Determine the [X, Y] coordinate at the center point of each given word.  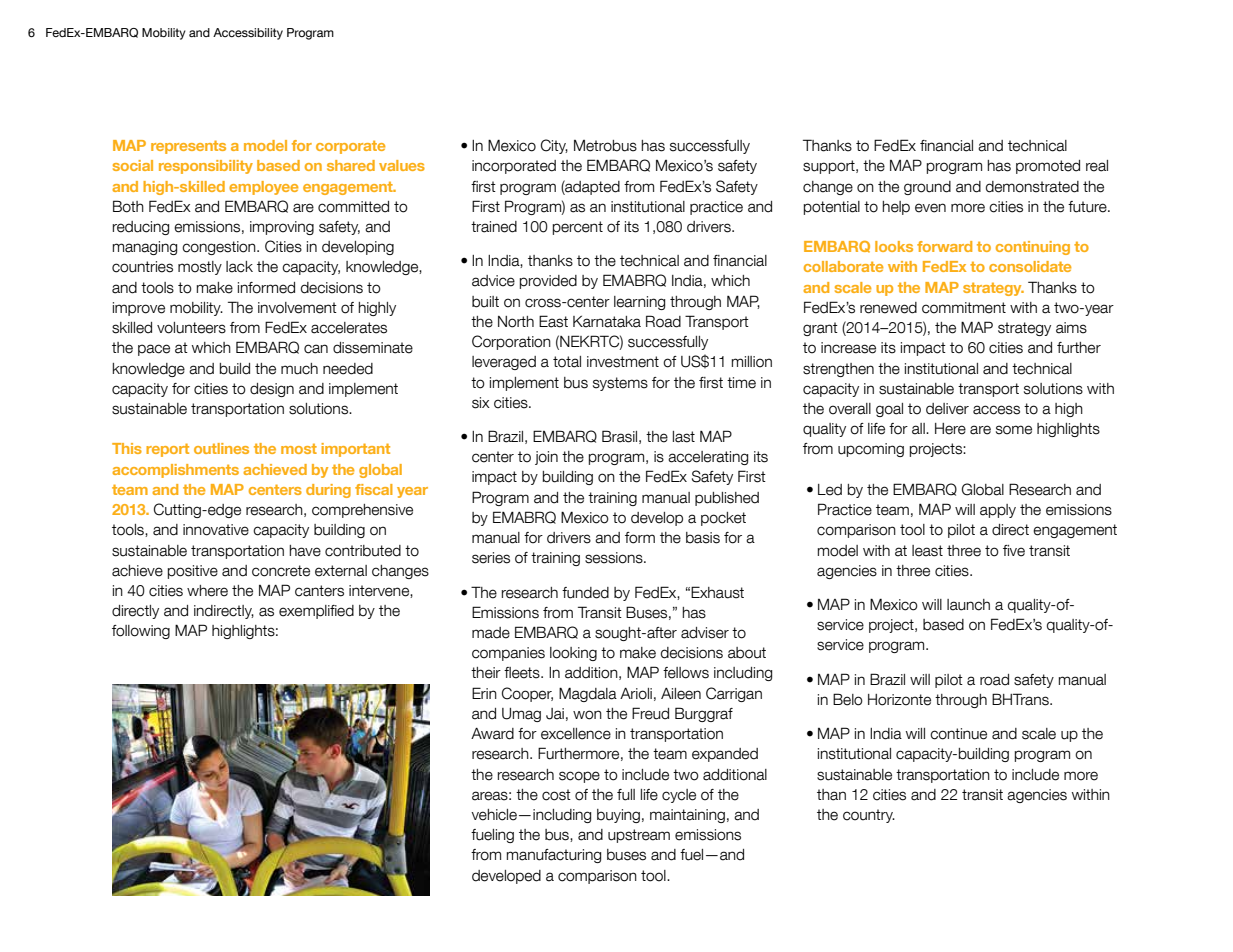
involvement [297, 308]
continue [958, 734]
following [141, 632]
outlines [221, 448]
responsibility [206, 167]
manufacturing [554, 856]
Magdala [588, 694]
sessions [615, 558]
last [684, 437]
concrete [281, 571]
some [1014, 430]
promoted [1048, 167]
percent [578, 228]
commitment [964, 308]
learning [639, 303]
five [1014, 551]
